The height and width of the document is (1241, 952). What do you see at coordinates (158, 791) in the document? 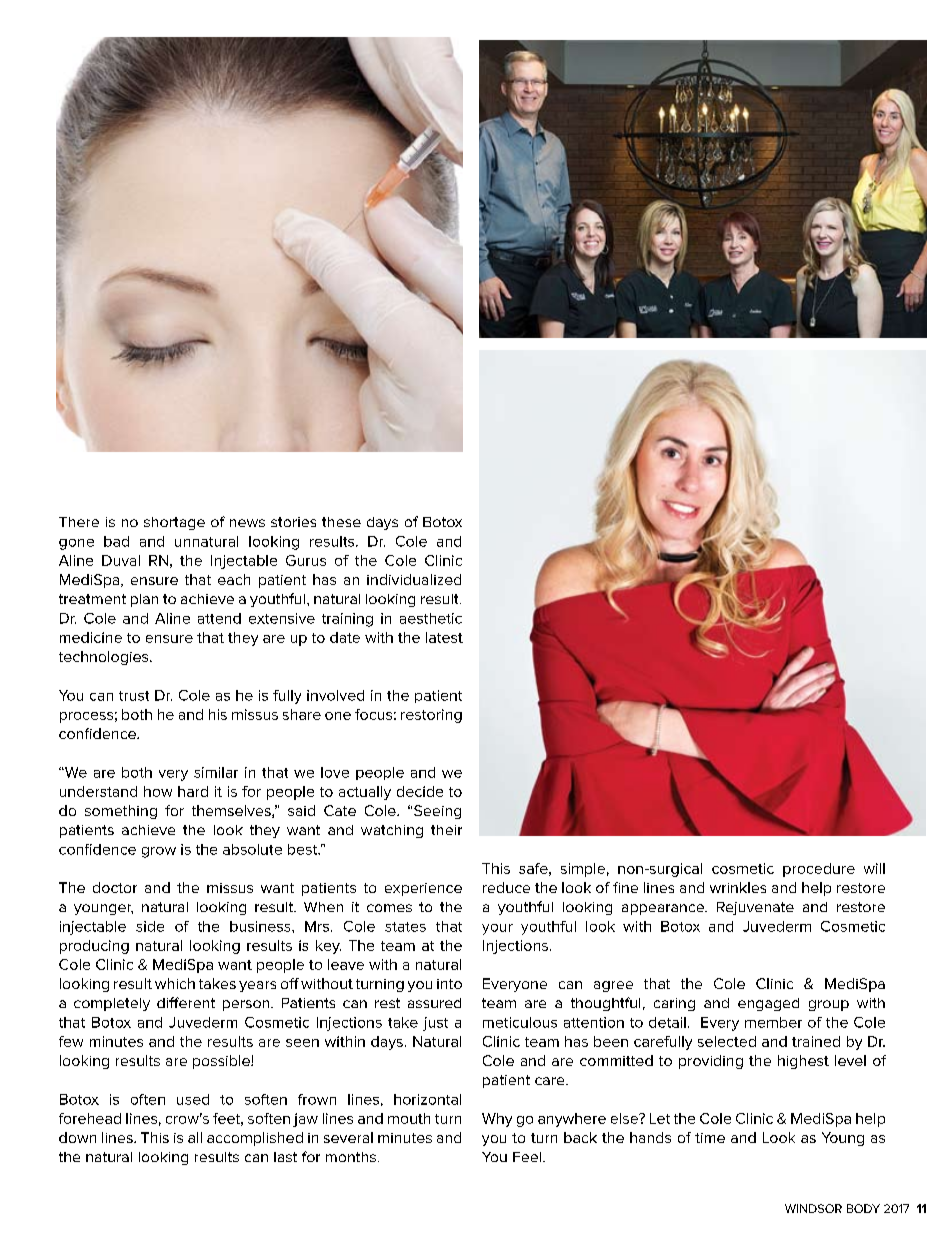
I see `how` at bounding box center [158, 791].
